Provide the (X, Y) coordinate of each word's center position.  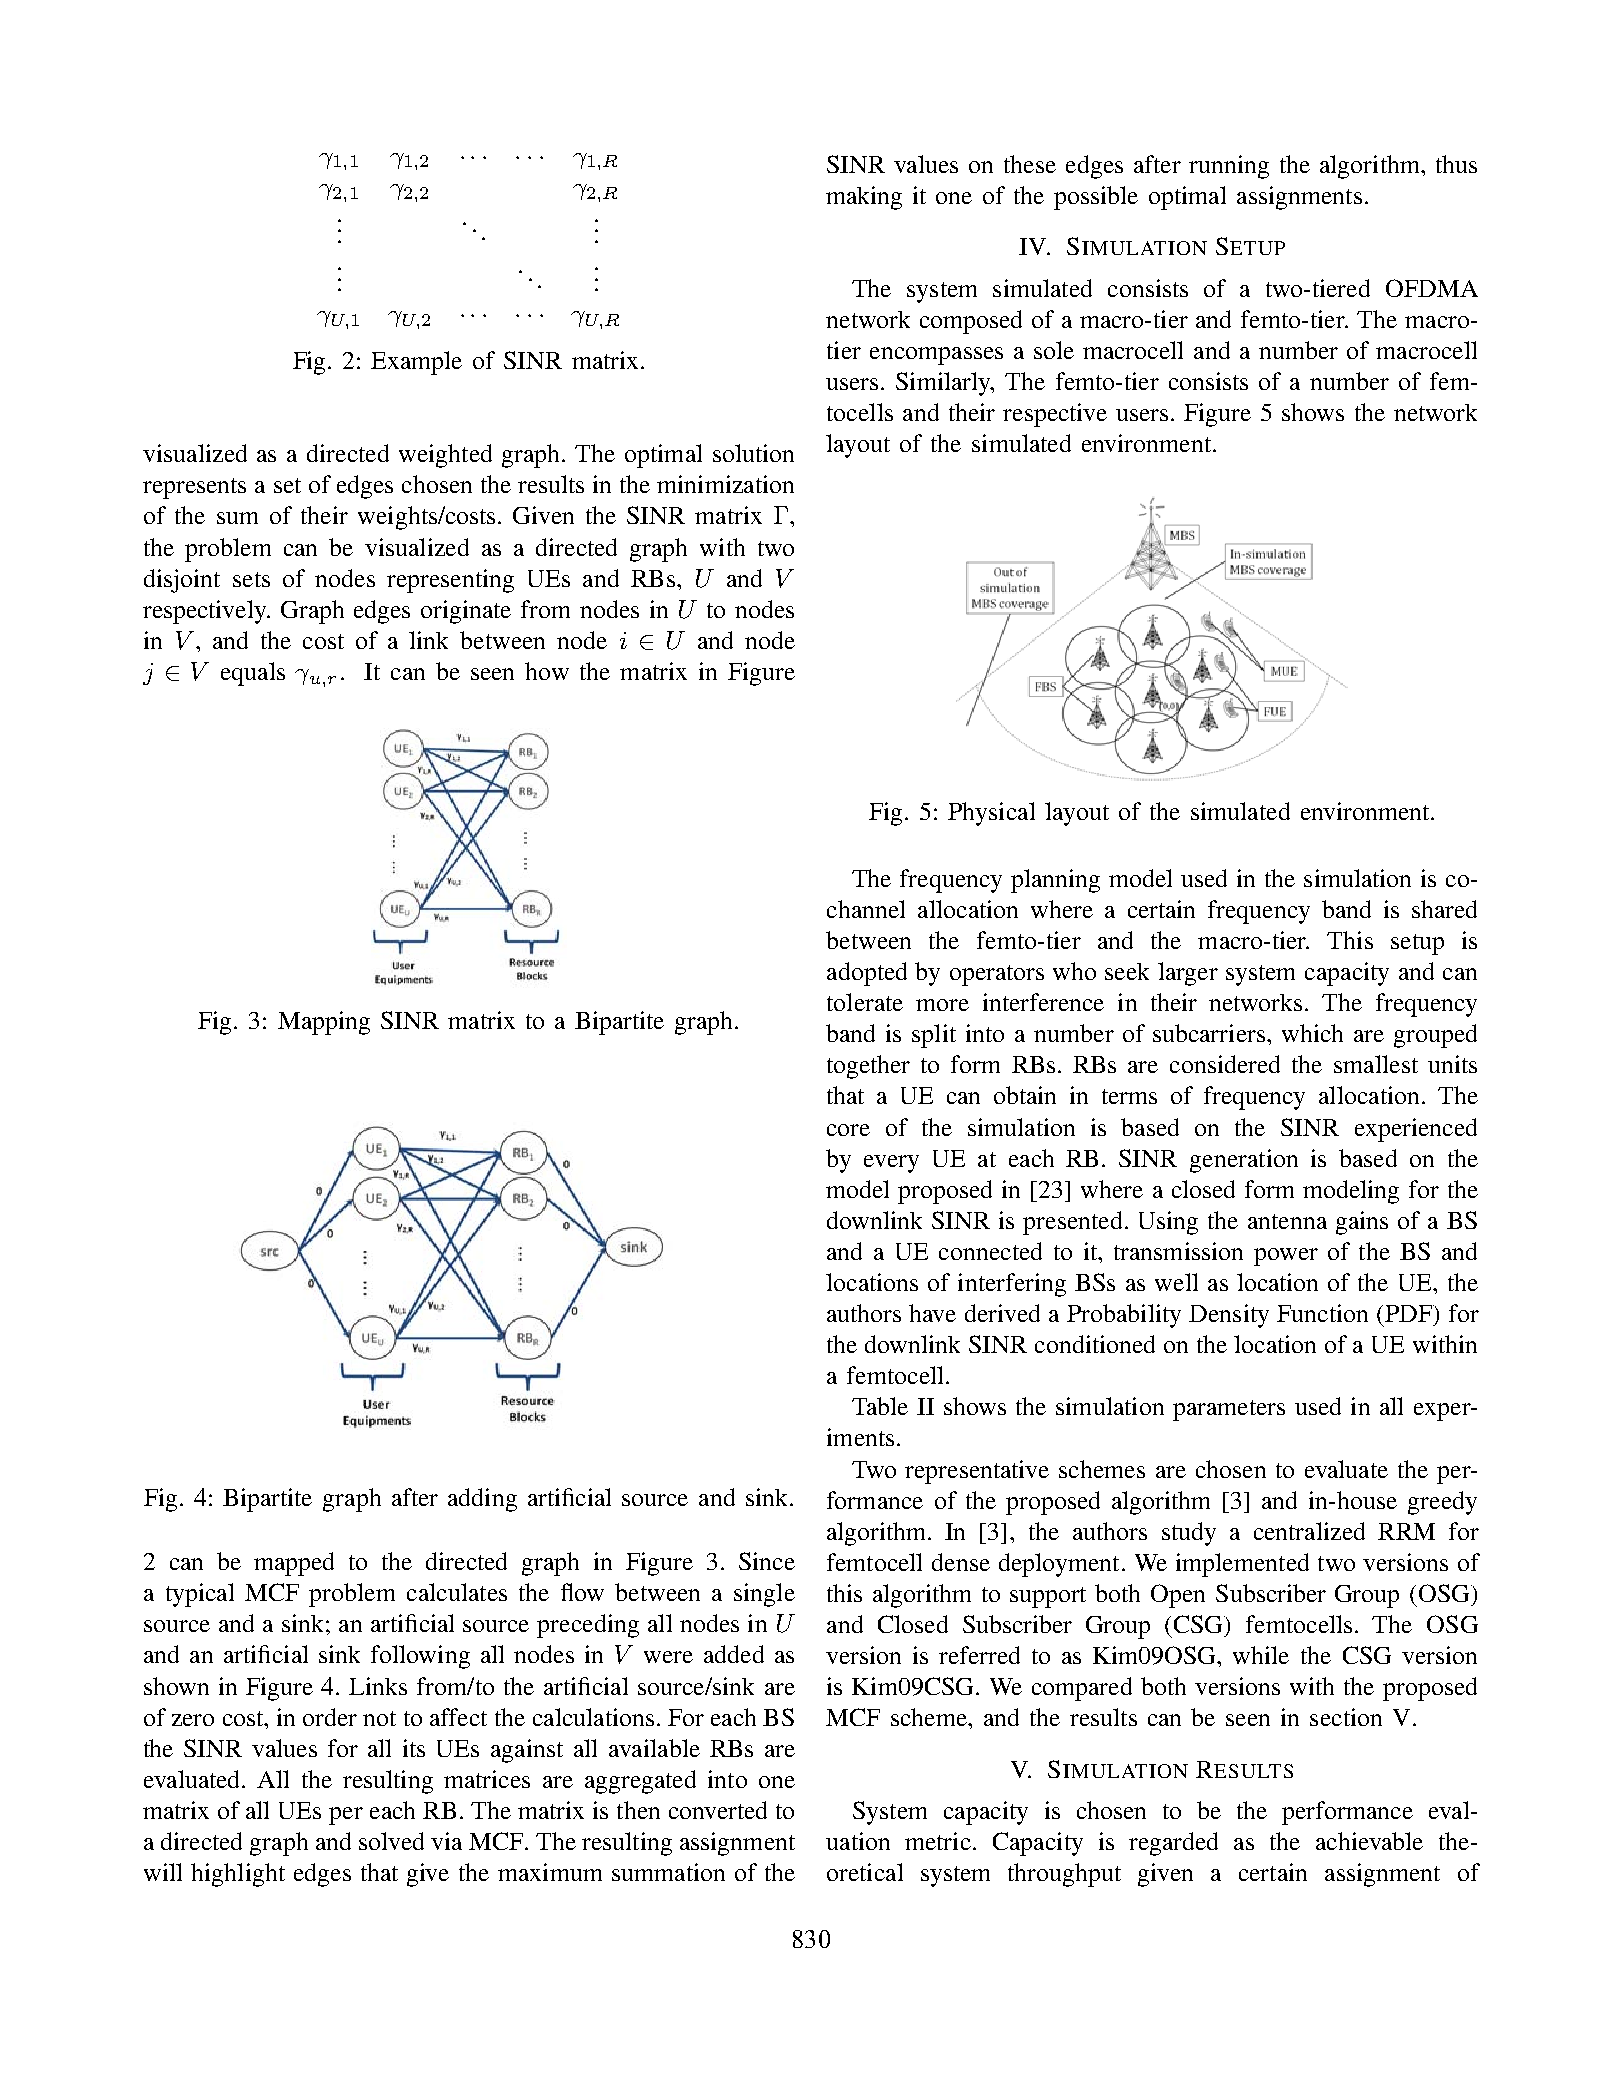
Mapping (324, 1023)
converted (718, 1810)
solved (391, 1841)
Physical (991, 814)
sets (251, 579)
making (864, 198)
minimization (725, 484)
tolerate (865, 1002)
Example (416, 363)
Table (880, 1406)
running (1229, 167)
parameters (1229, 1410)
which (1312, 1033)
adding (482, 1500)
